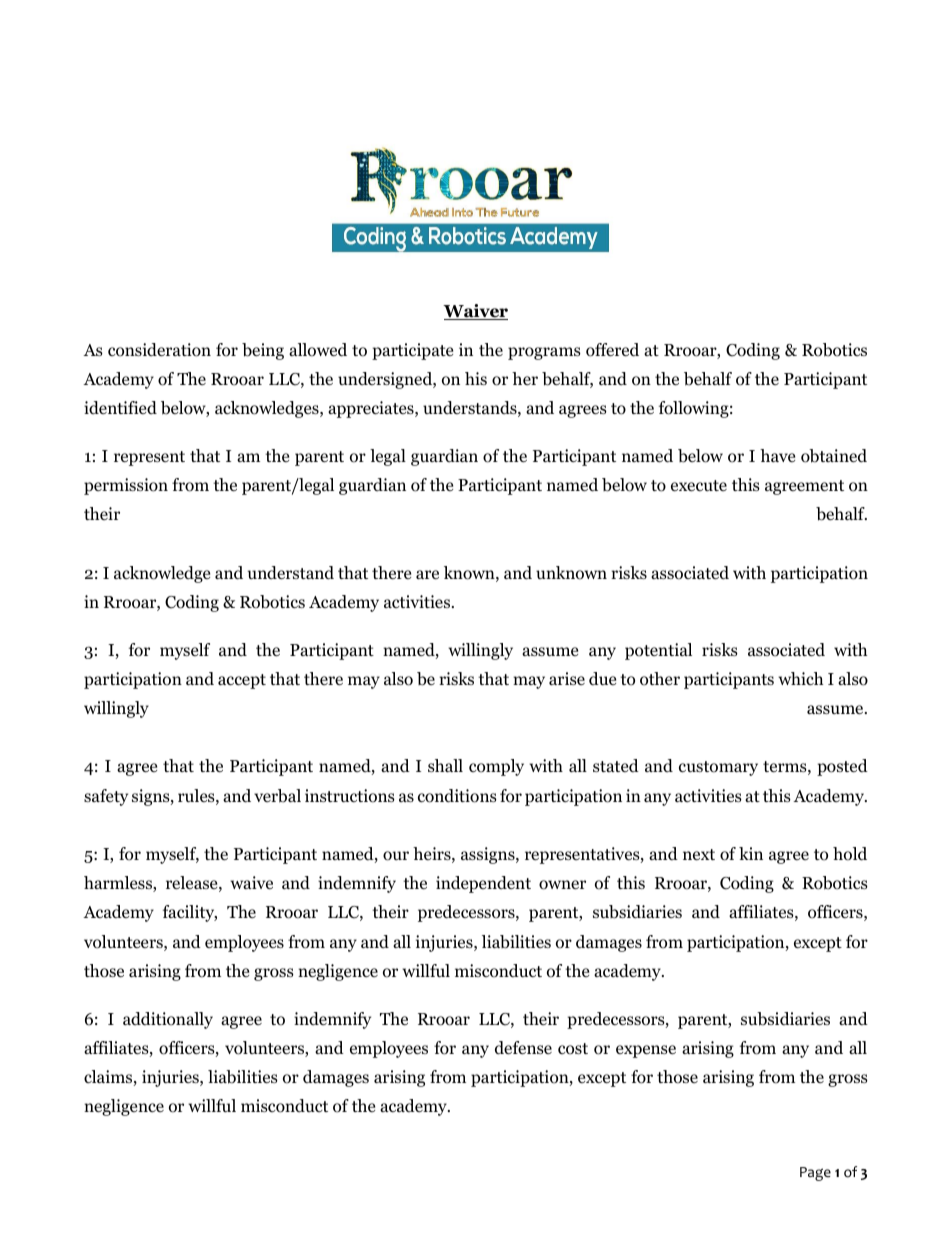 The width and height of the page is (952, 1233). Describe the element at coordinates (544, 353) in the page. I see `programs` at that location.
